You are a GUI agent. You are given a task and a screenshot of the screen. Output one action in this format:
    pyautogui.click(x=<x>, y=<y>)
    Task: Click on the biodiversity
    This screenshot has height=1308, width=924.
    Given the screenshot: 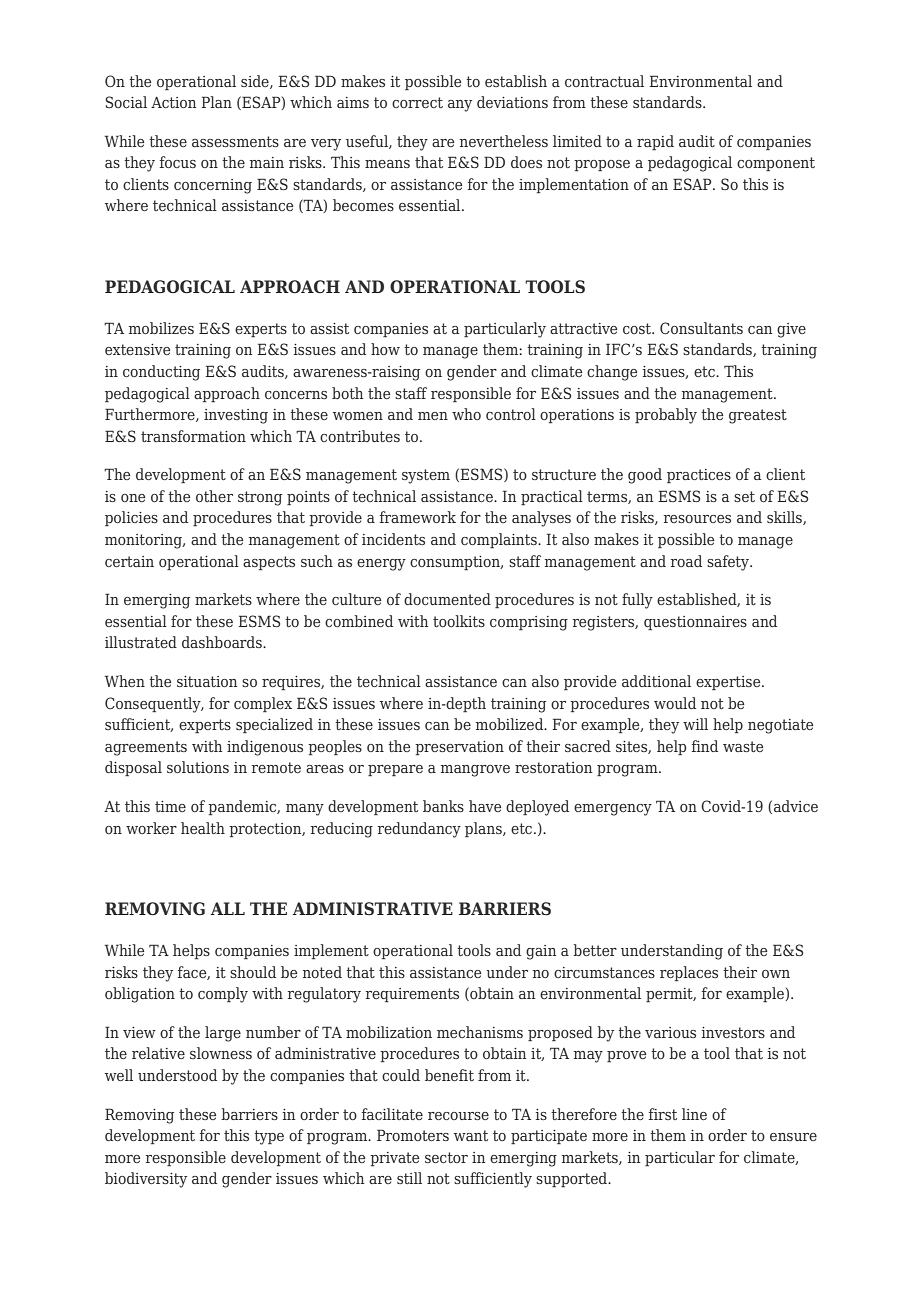 What is the action you would take?
    pyautogui.click(x=146, y=1180)
